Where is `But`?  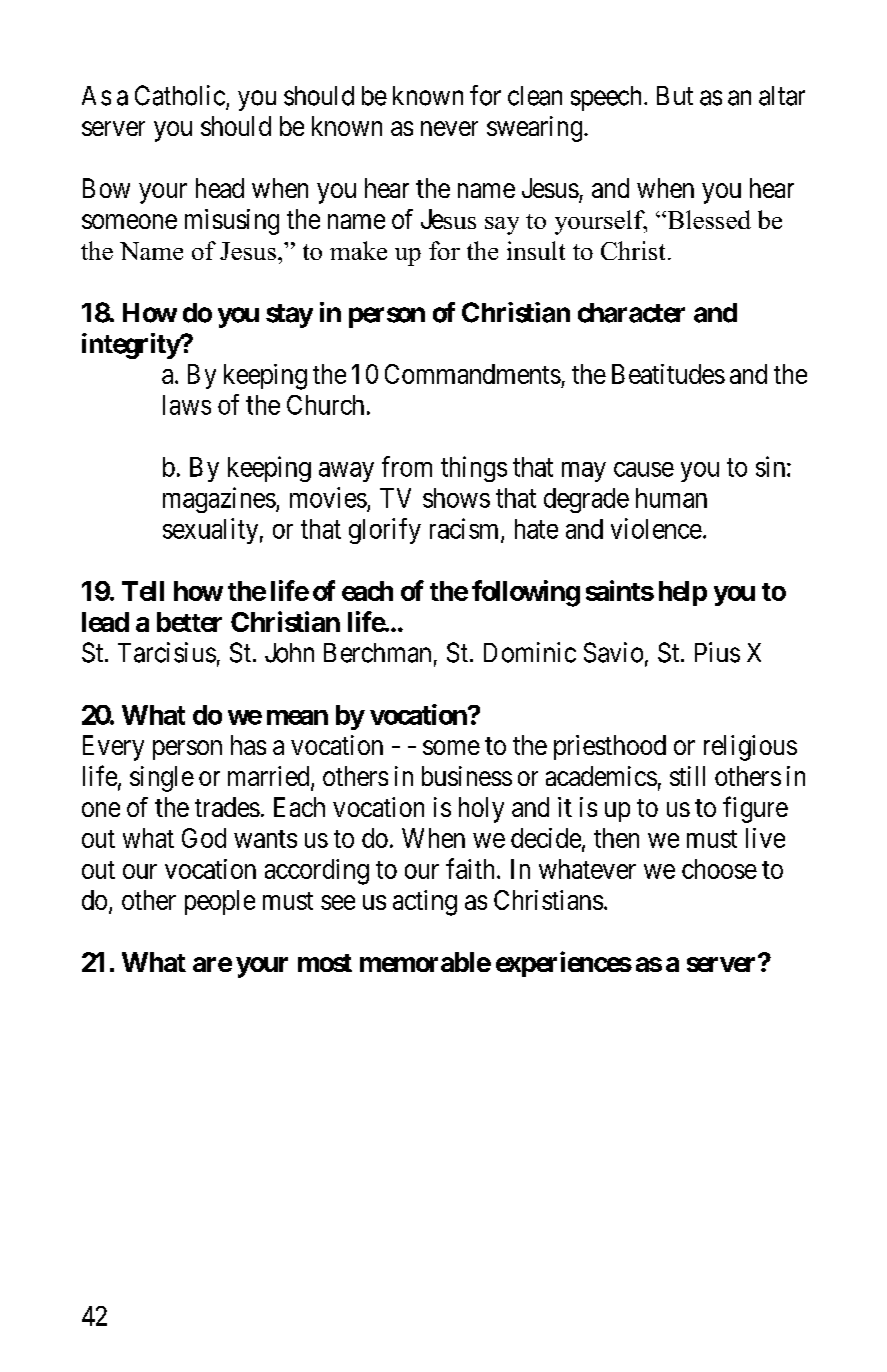
But is located at coordinates (675, 95).
